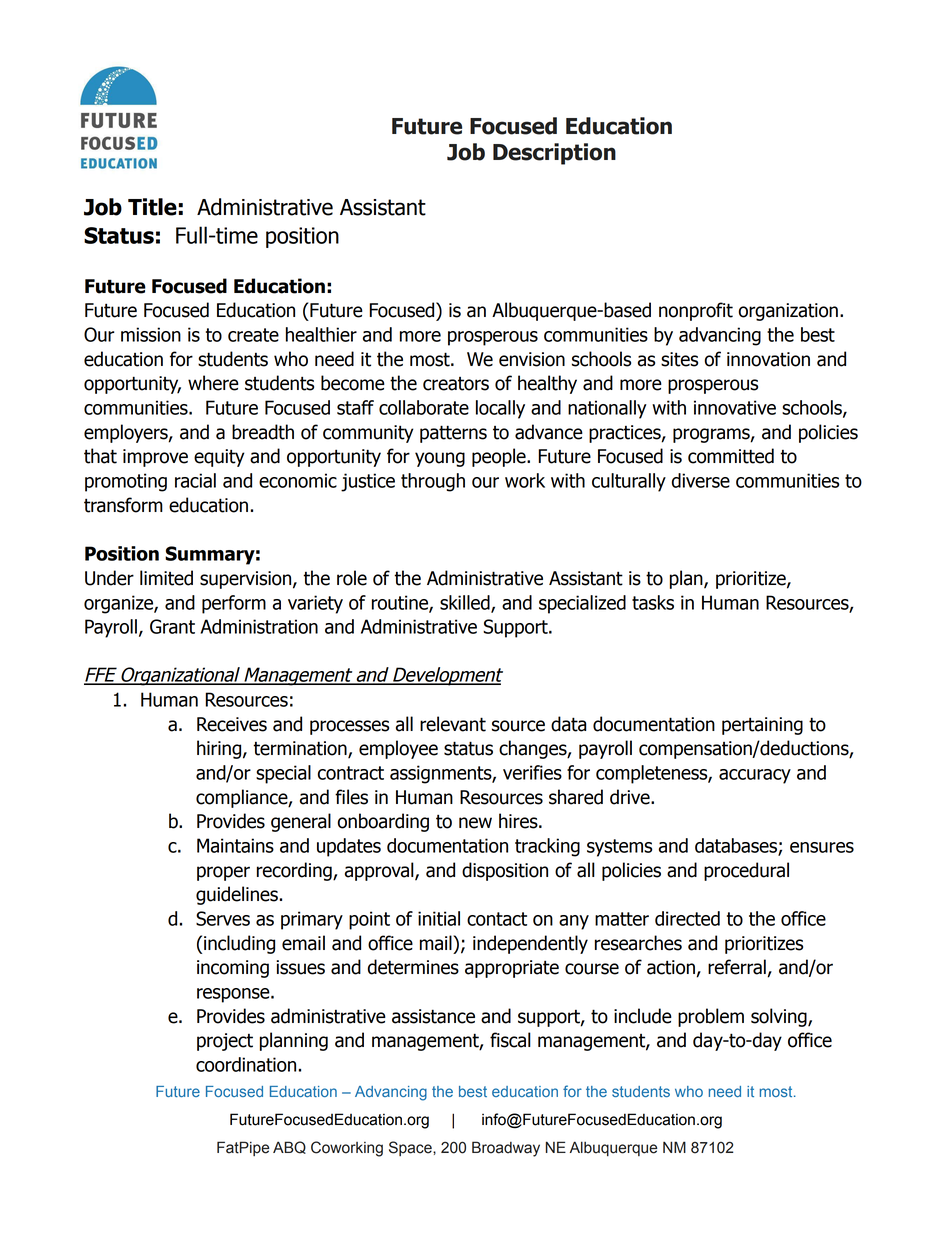 The width and height of the document is (952, 1233). What do you see at coordinates (696, 311) in the document?
I see `nonprofit` at bounding box center [696, 311].
